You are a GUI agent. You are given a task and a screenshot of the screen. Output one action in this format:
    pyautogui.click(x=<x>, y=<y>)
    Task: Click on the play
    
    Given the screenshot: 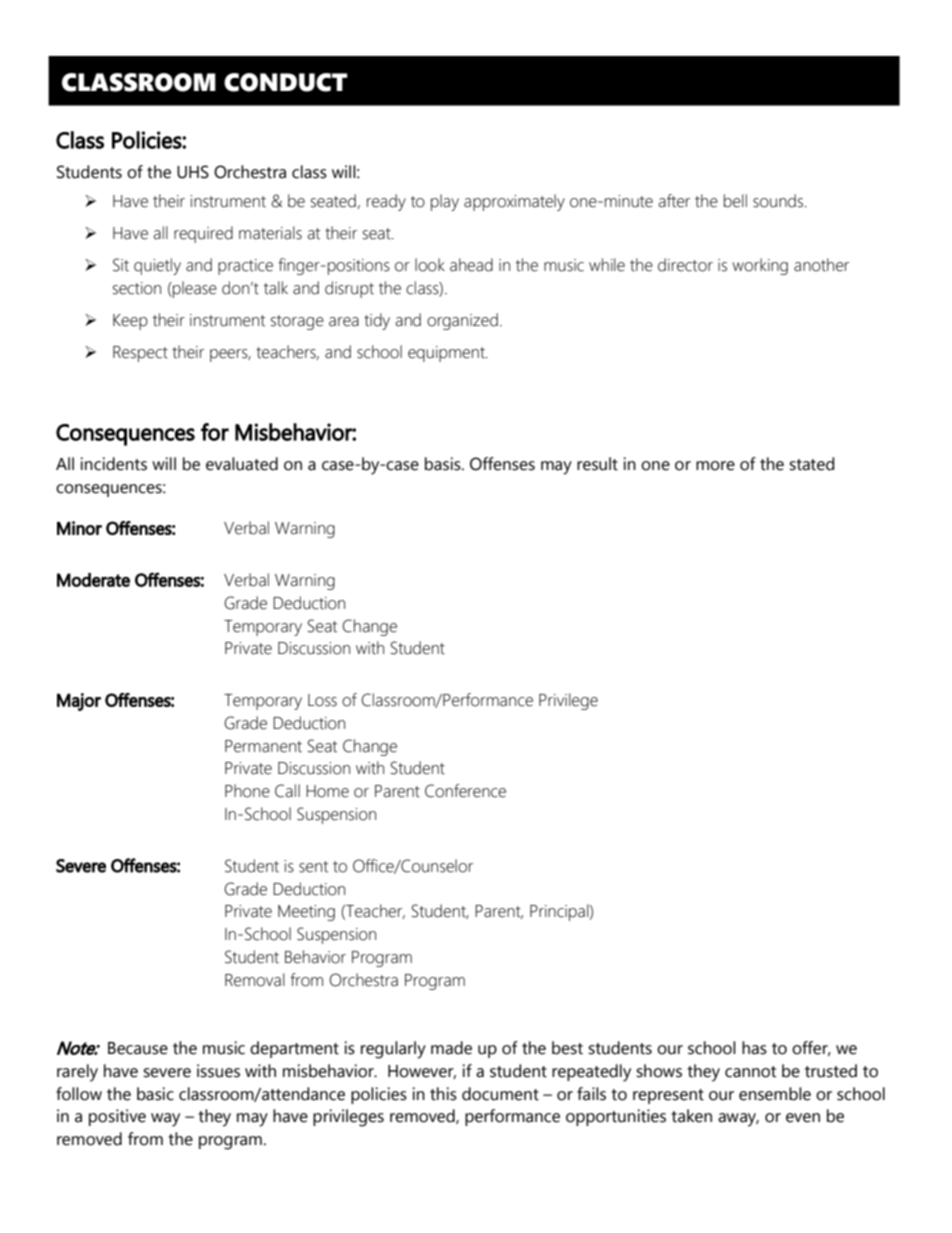 What is the action you would take?
    pyautogui.click(x=445, y=202)
